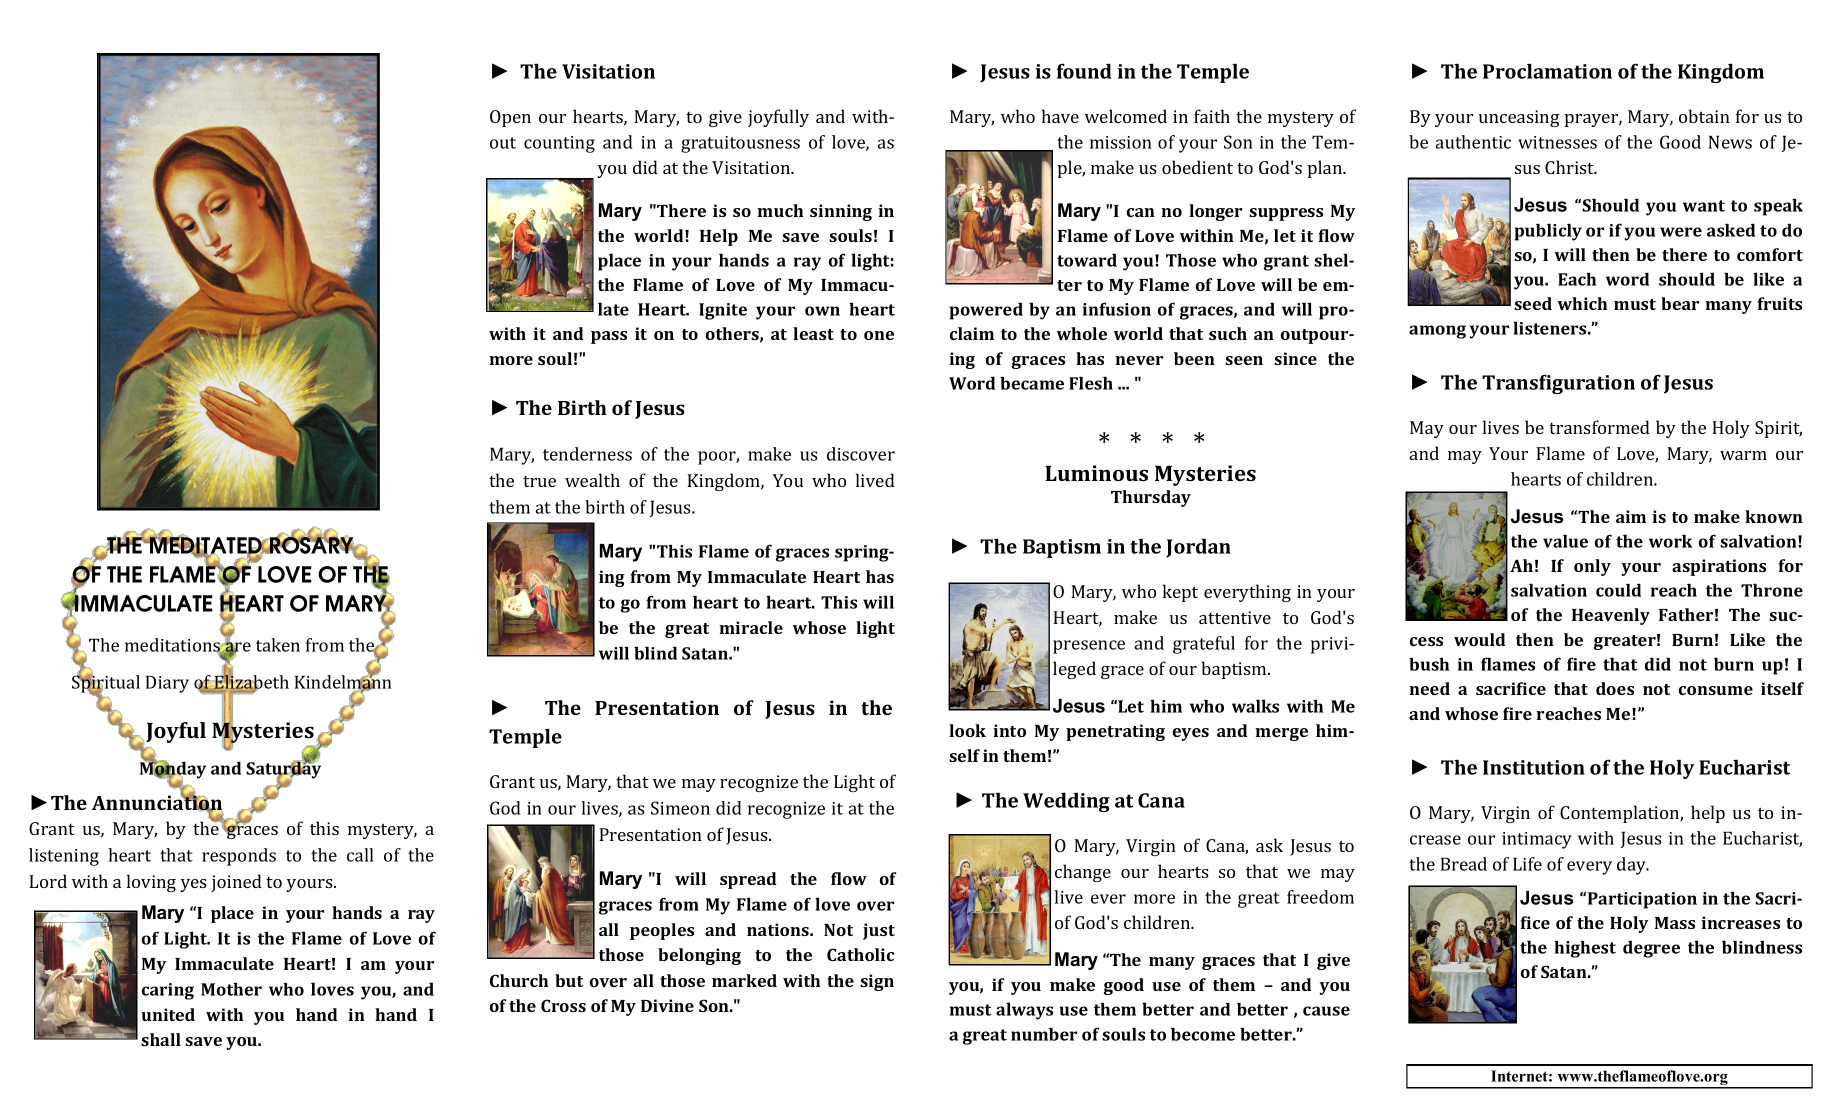  Describe the element at coordinates (1060, 116) in the screenshot. I see `have` at that location.
